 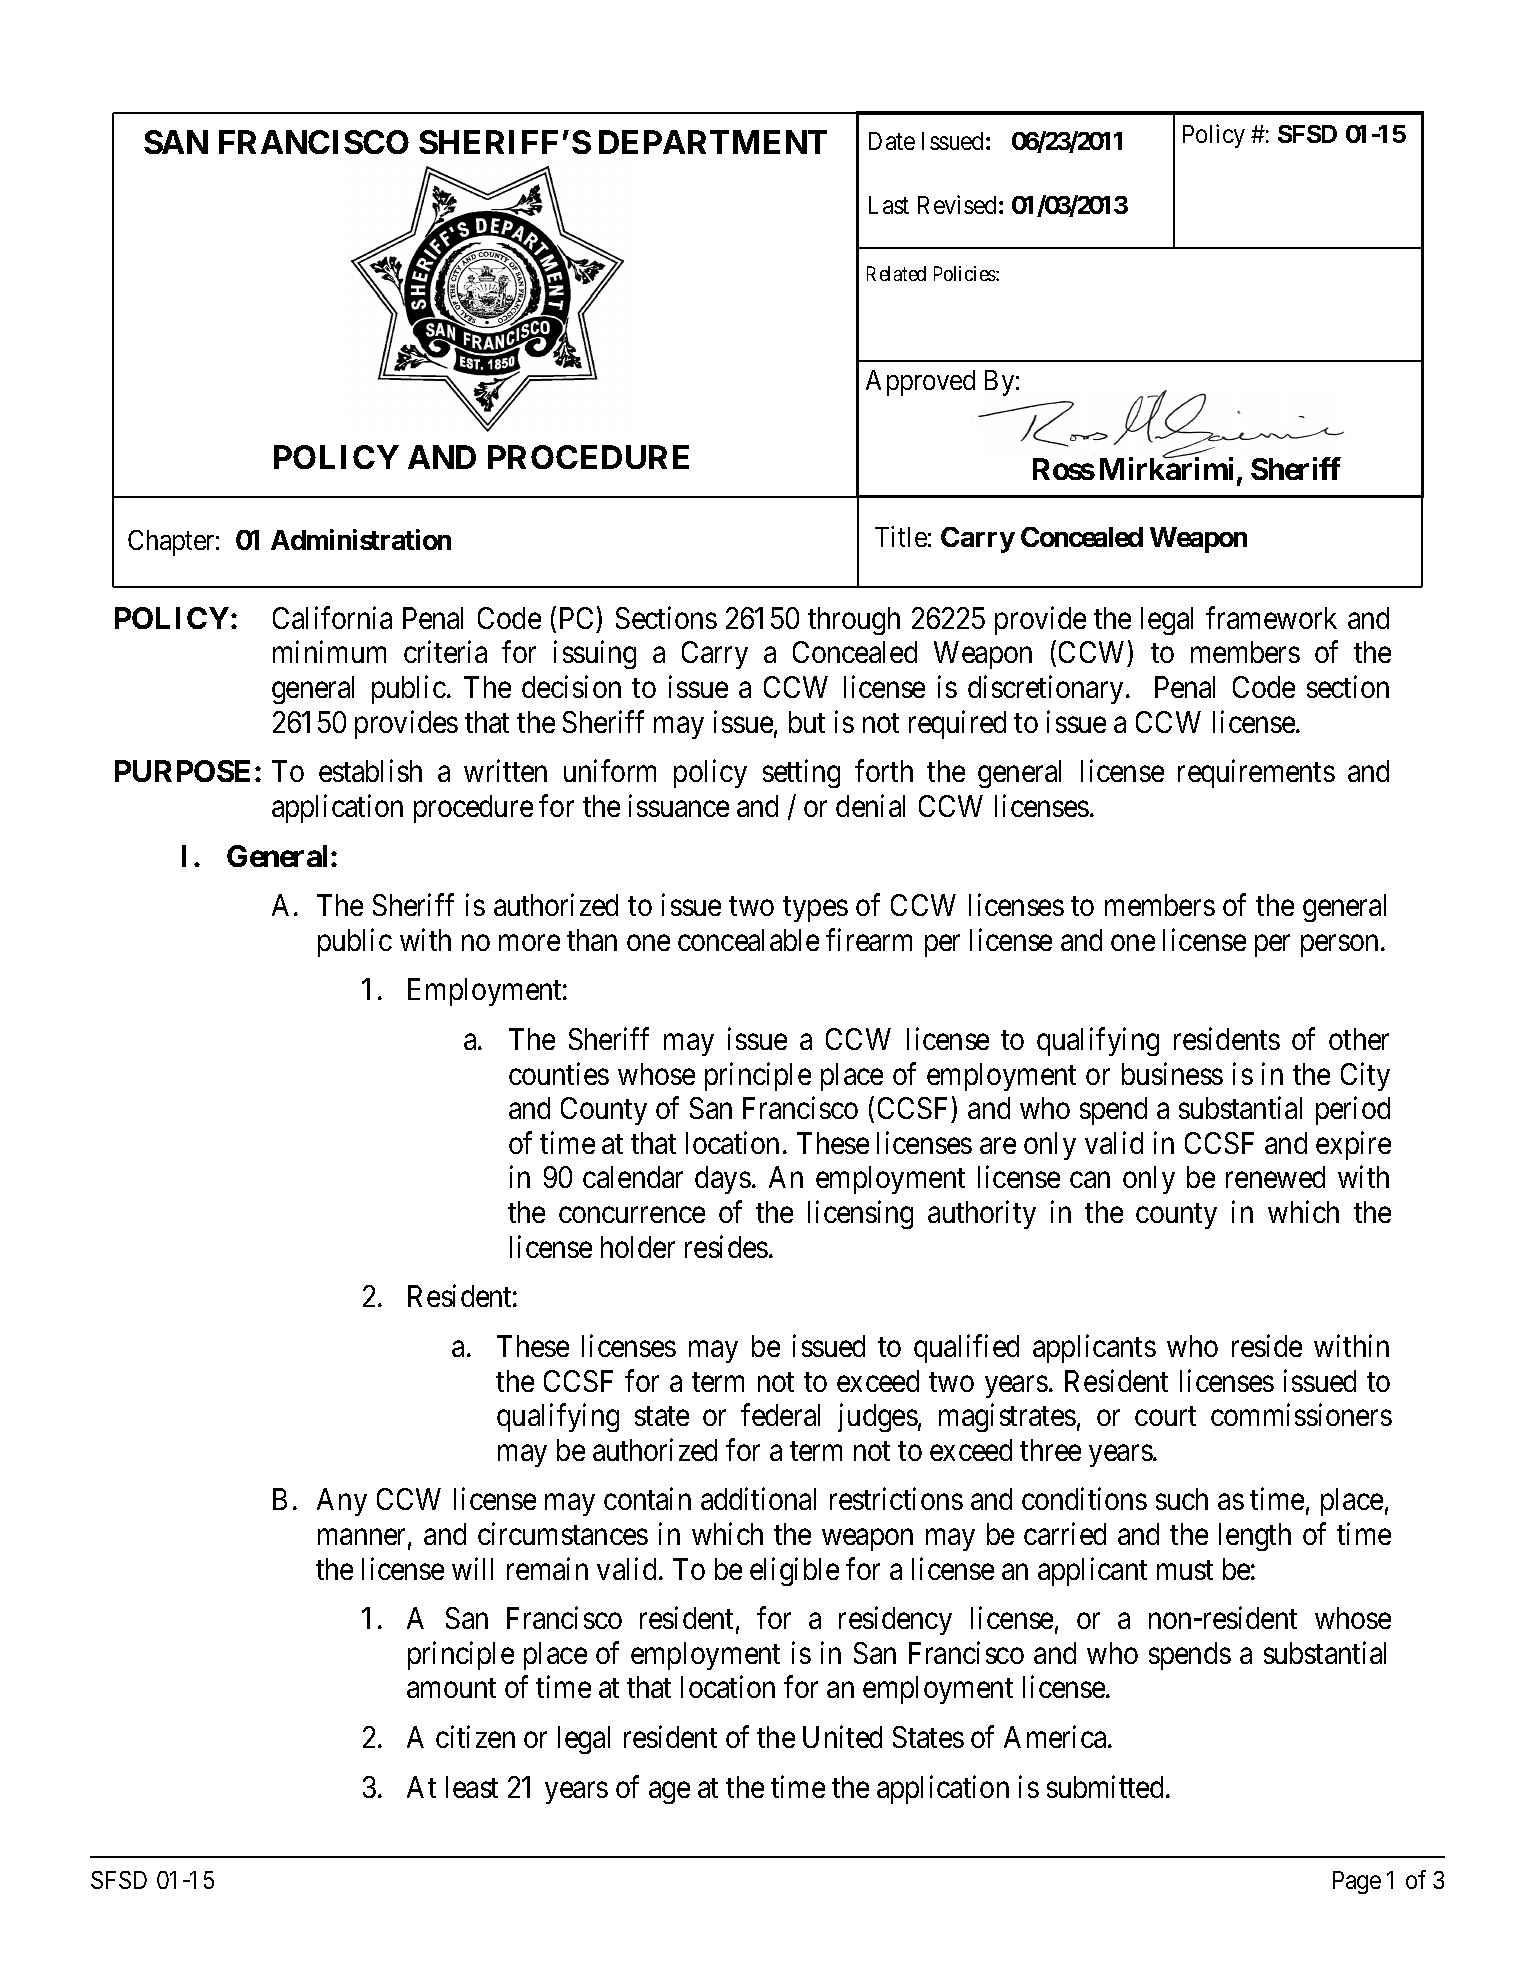 What do you see at coordinates (957, 204) in the screenshot?
I see `Revised` at bounding box center [957, 204].
